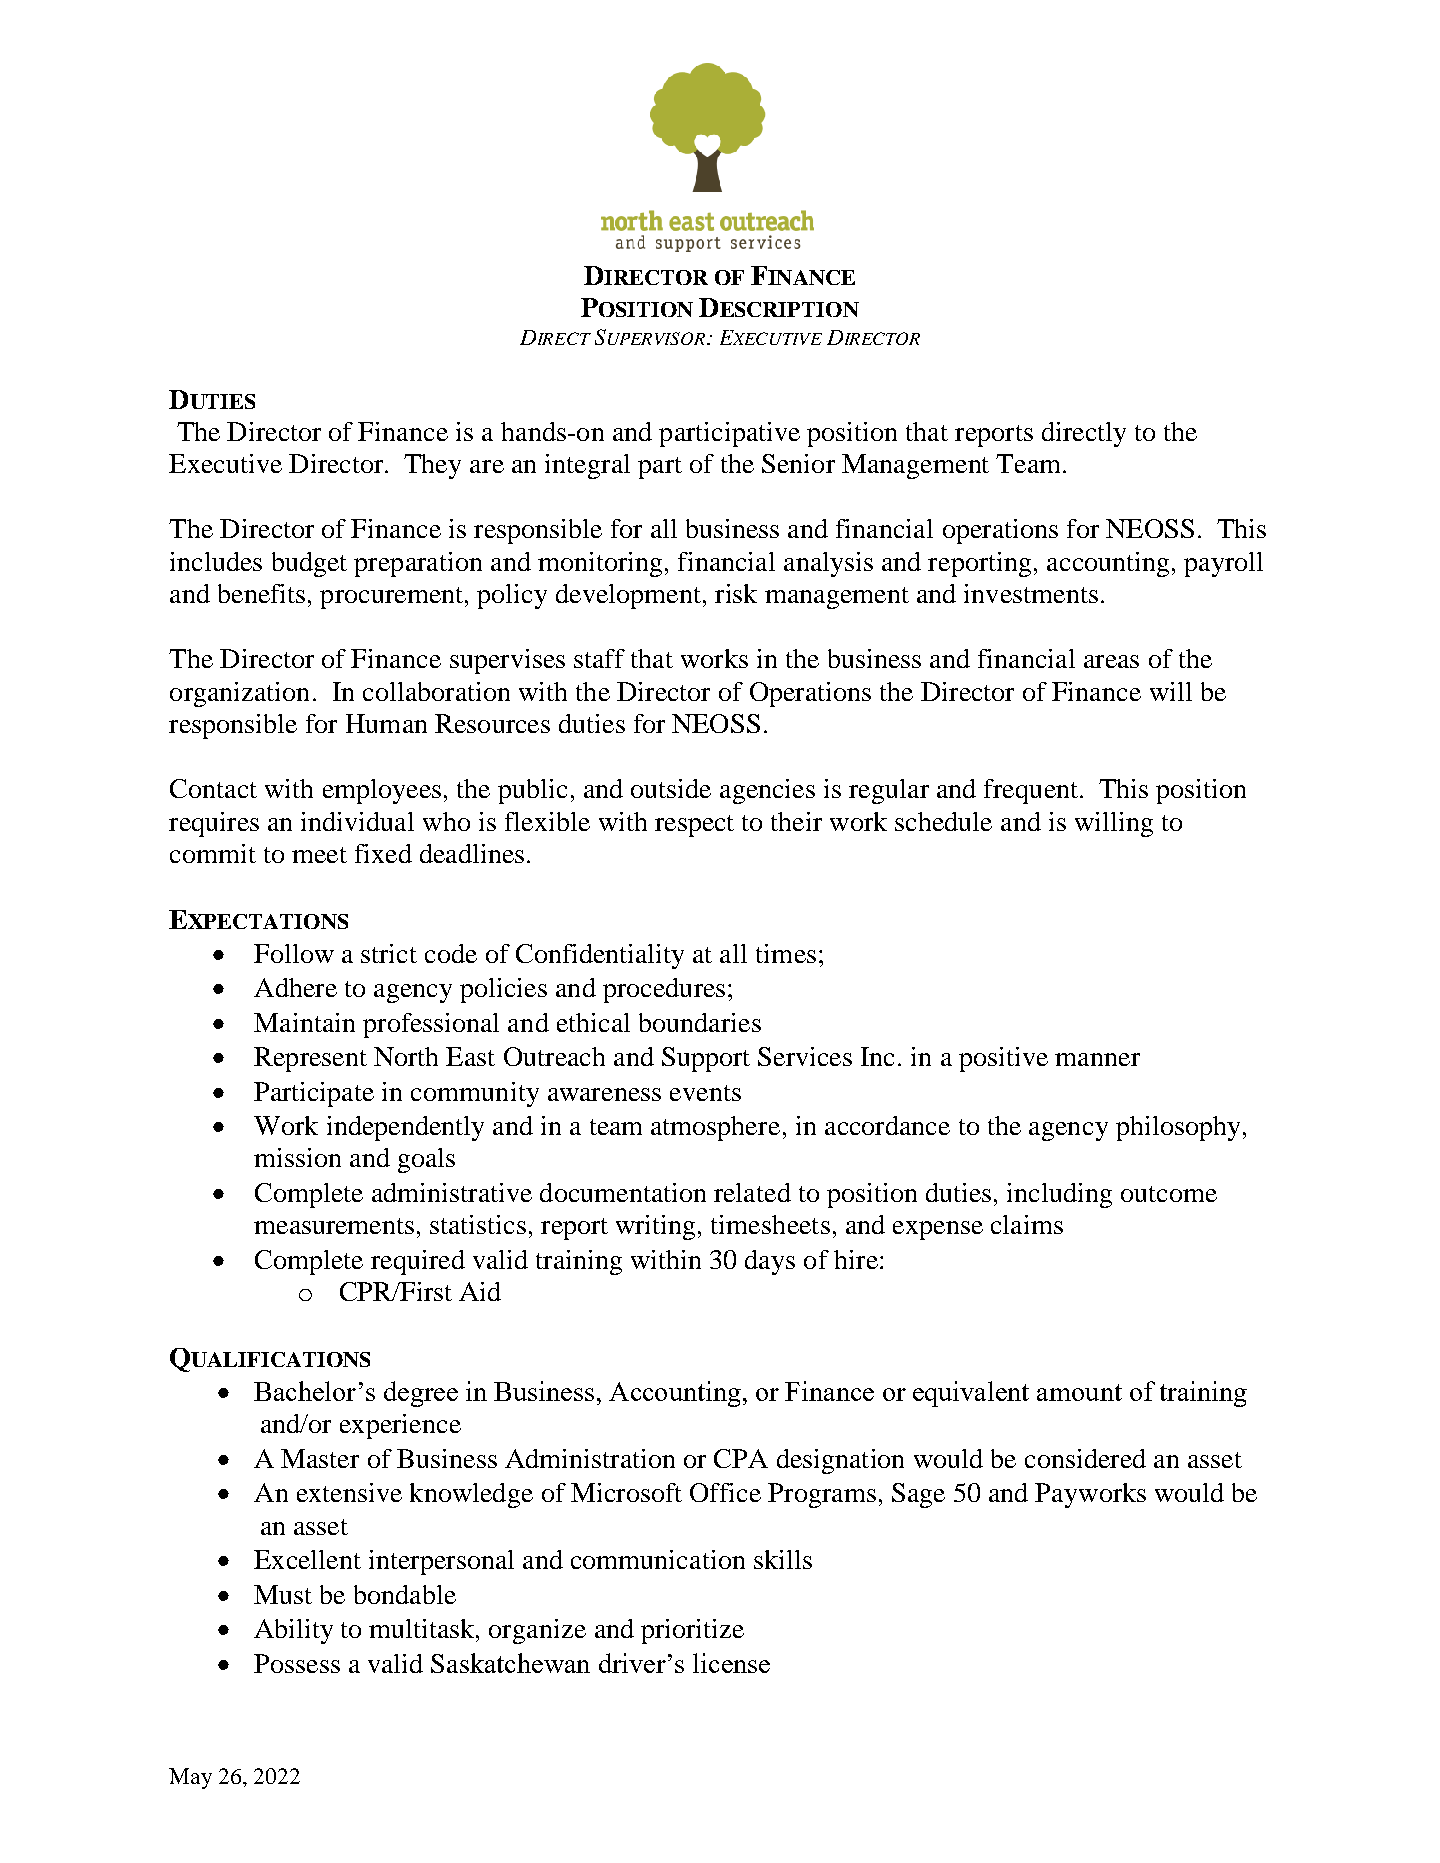 The height and width of the image is (1863, 1440). Describe the element at coordinates (320, 1458) in the image. I see `Master` at that location.
